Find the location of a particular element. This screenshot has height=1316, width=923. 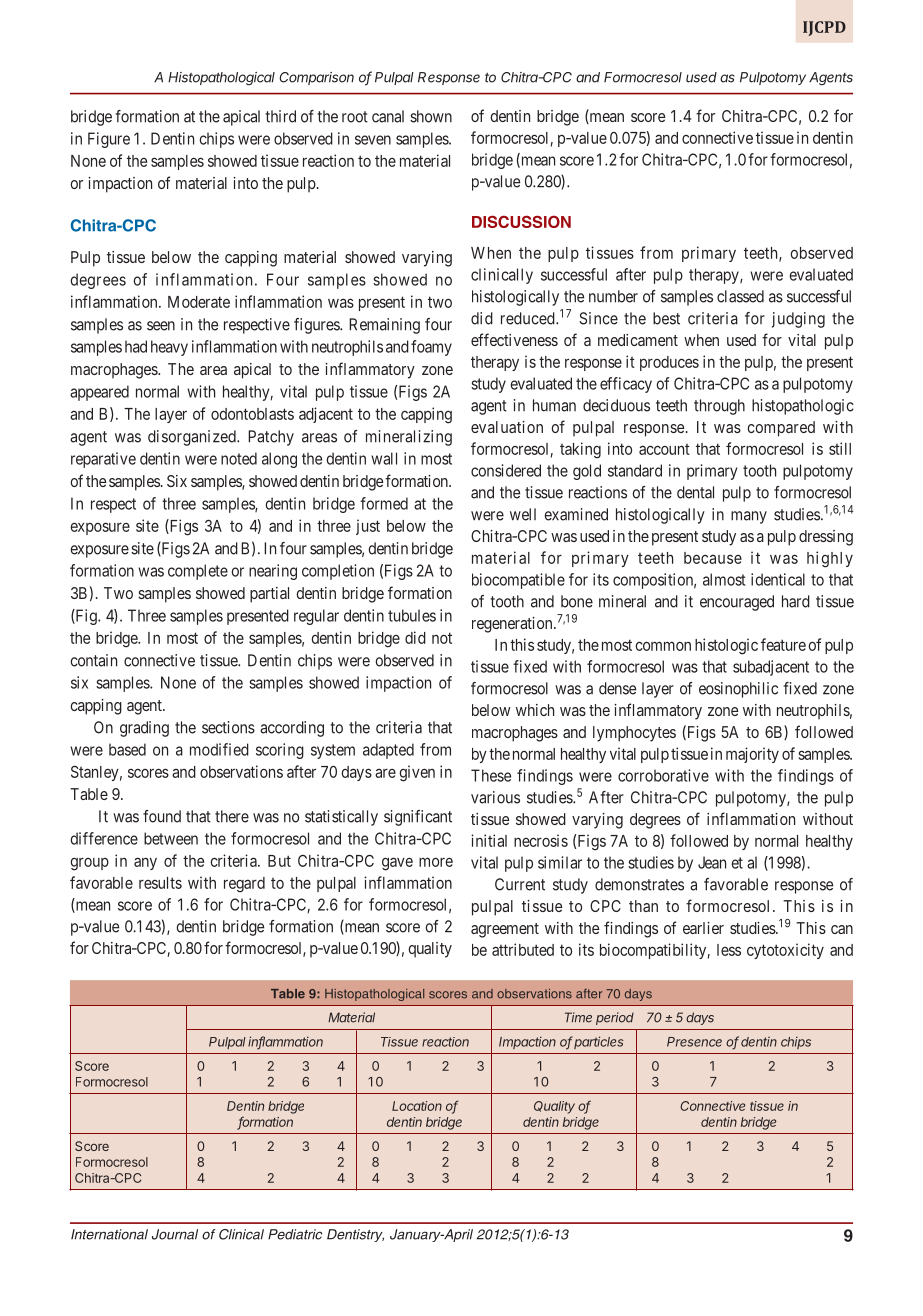

Dentistry is located at coordinates (355, 1235).
